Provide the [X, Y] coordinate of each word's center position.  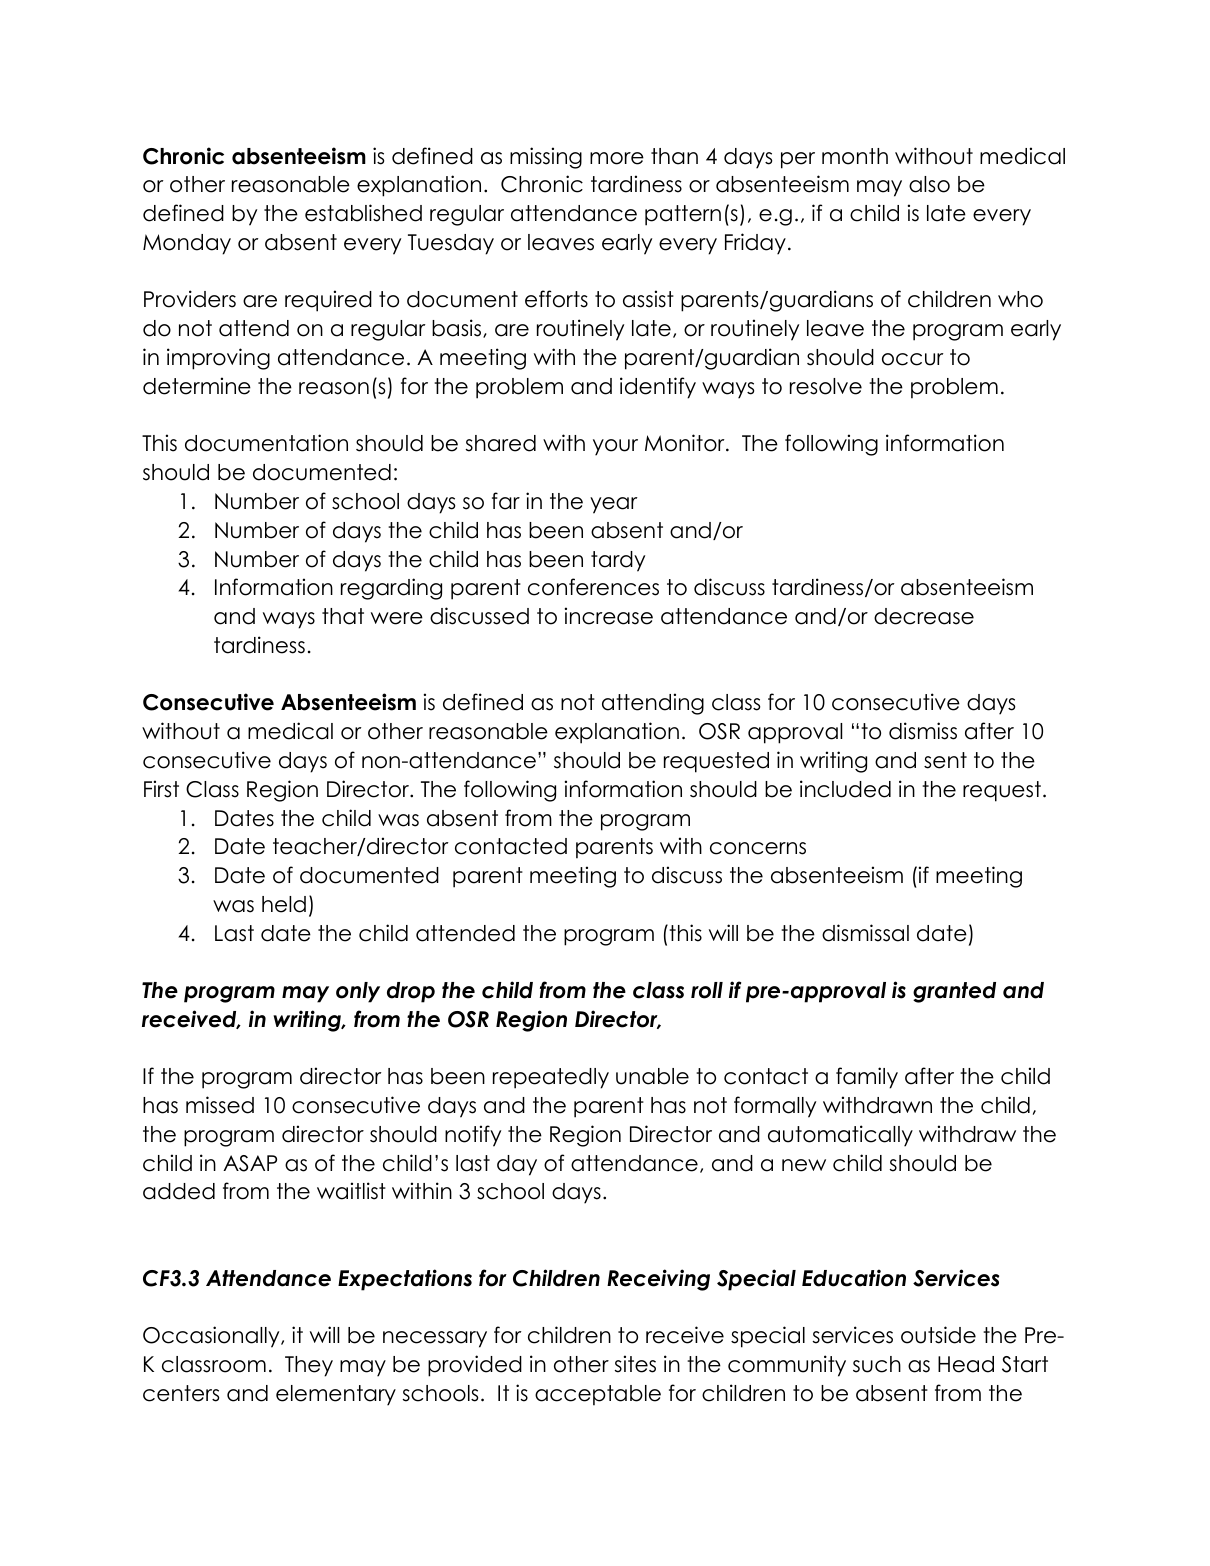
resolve [826, 386]
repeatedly [551, 1078]
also [929, 184]
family [867, 1078]
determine [197, 386]
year [614, 505]
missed [220, 1105]
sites [635, 1364]
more [617, 158]
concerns [758, 848]
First [161, 789]
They [309, 1366]
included [845, 789]
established [363, 213]
